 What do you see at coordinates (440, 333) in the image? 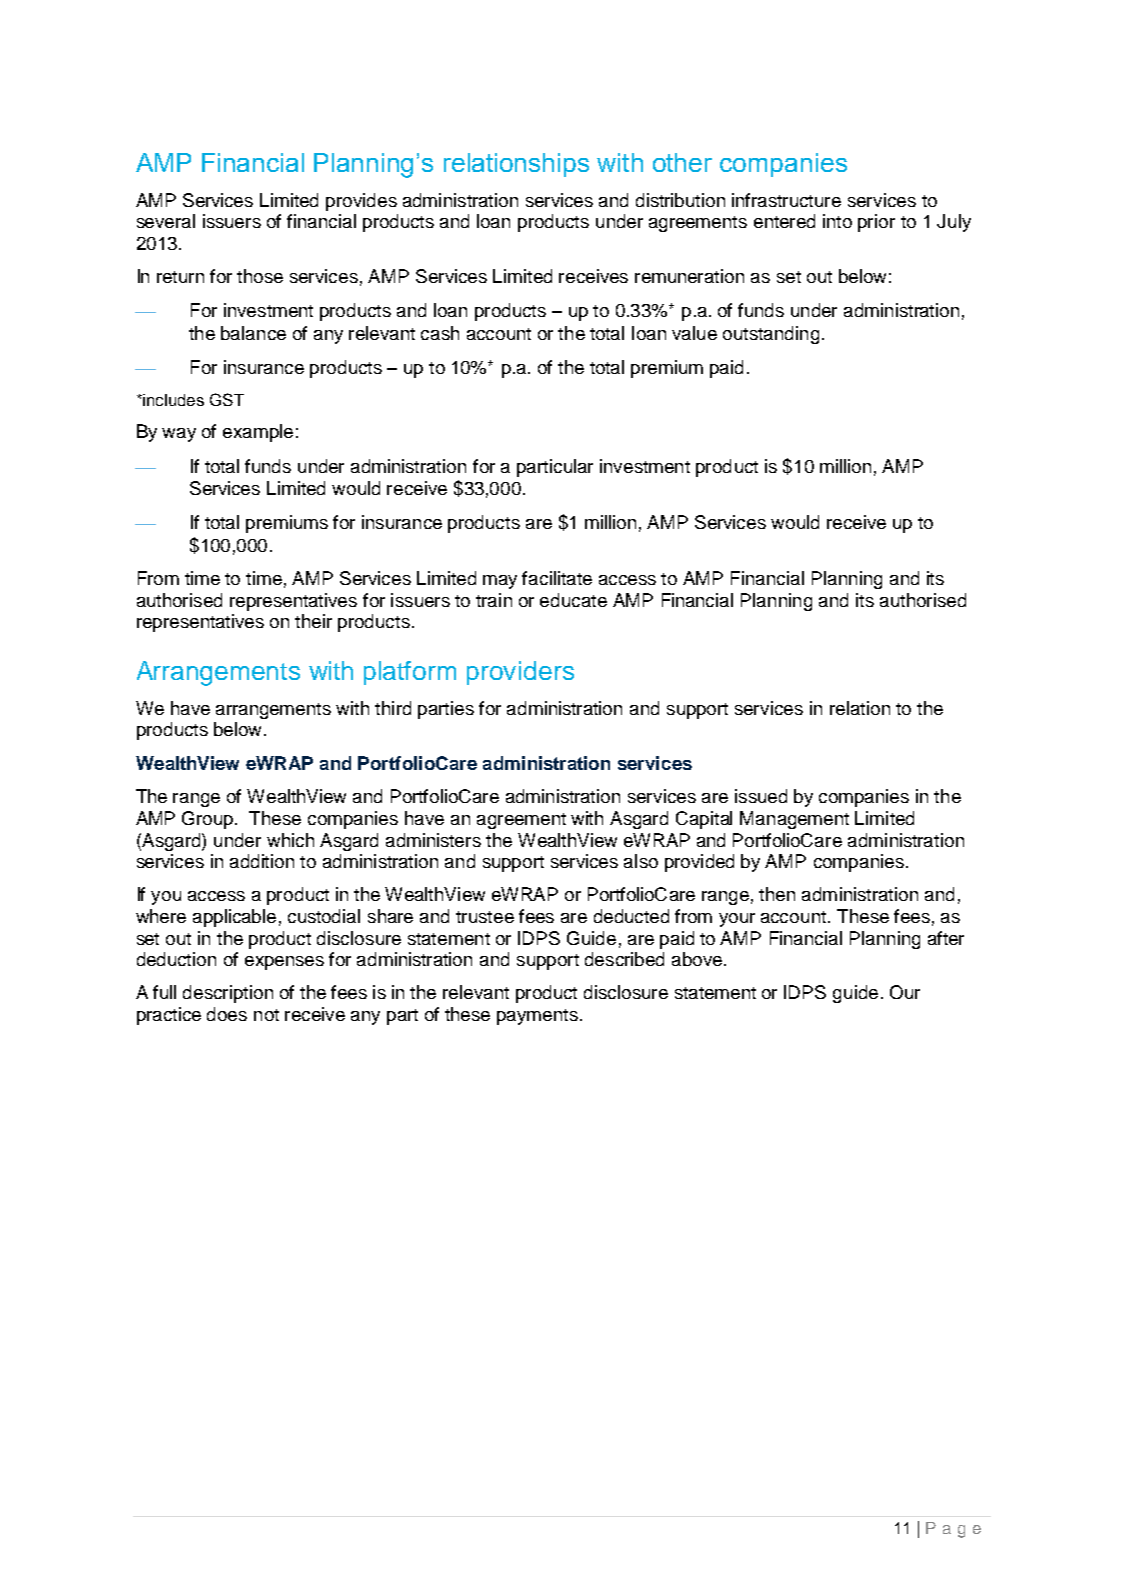
I see `cash` at bounding box center [440, 333].
